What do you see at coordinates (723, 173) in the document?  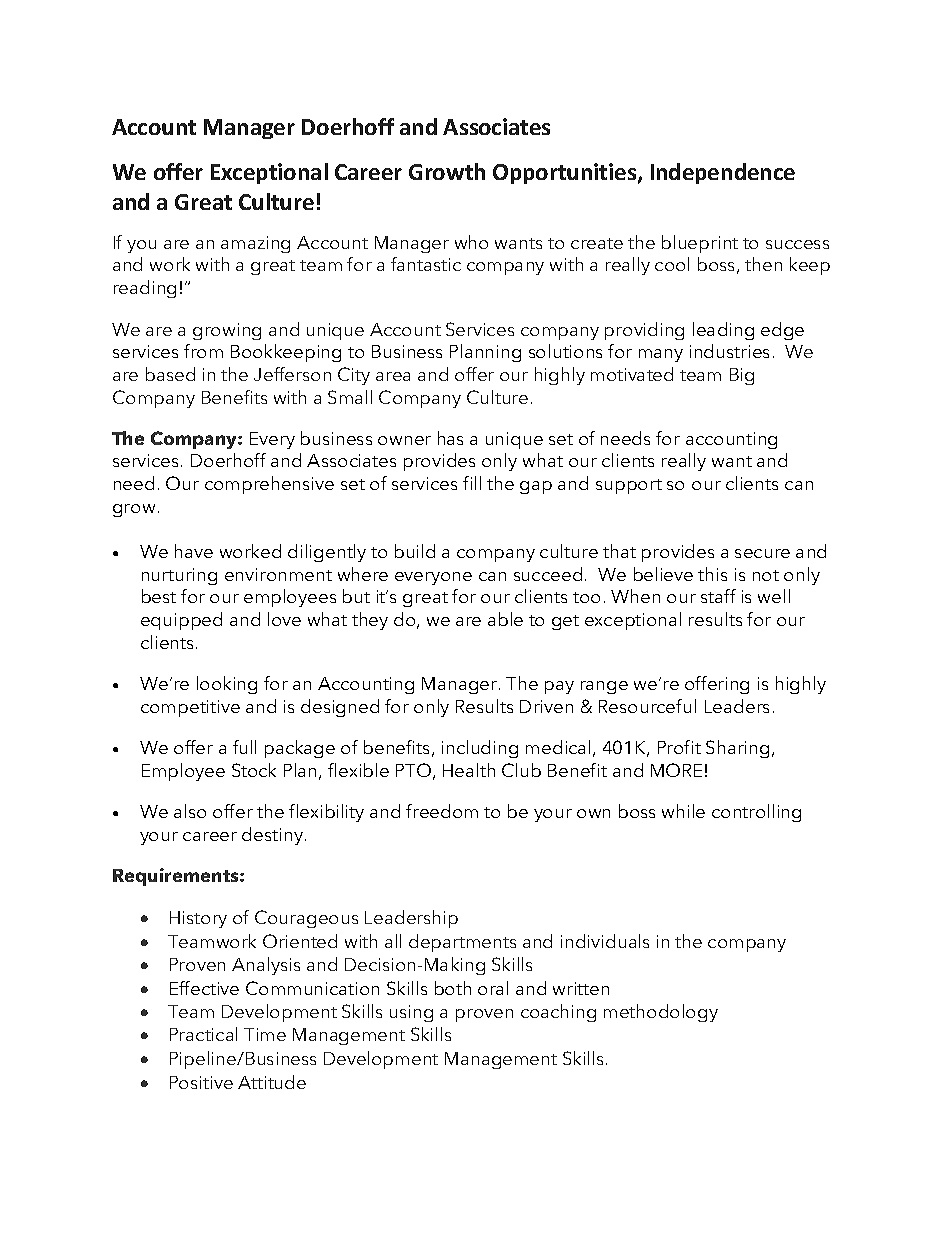 I see `Independence` at bounding box center [723, 173].
